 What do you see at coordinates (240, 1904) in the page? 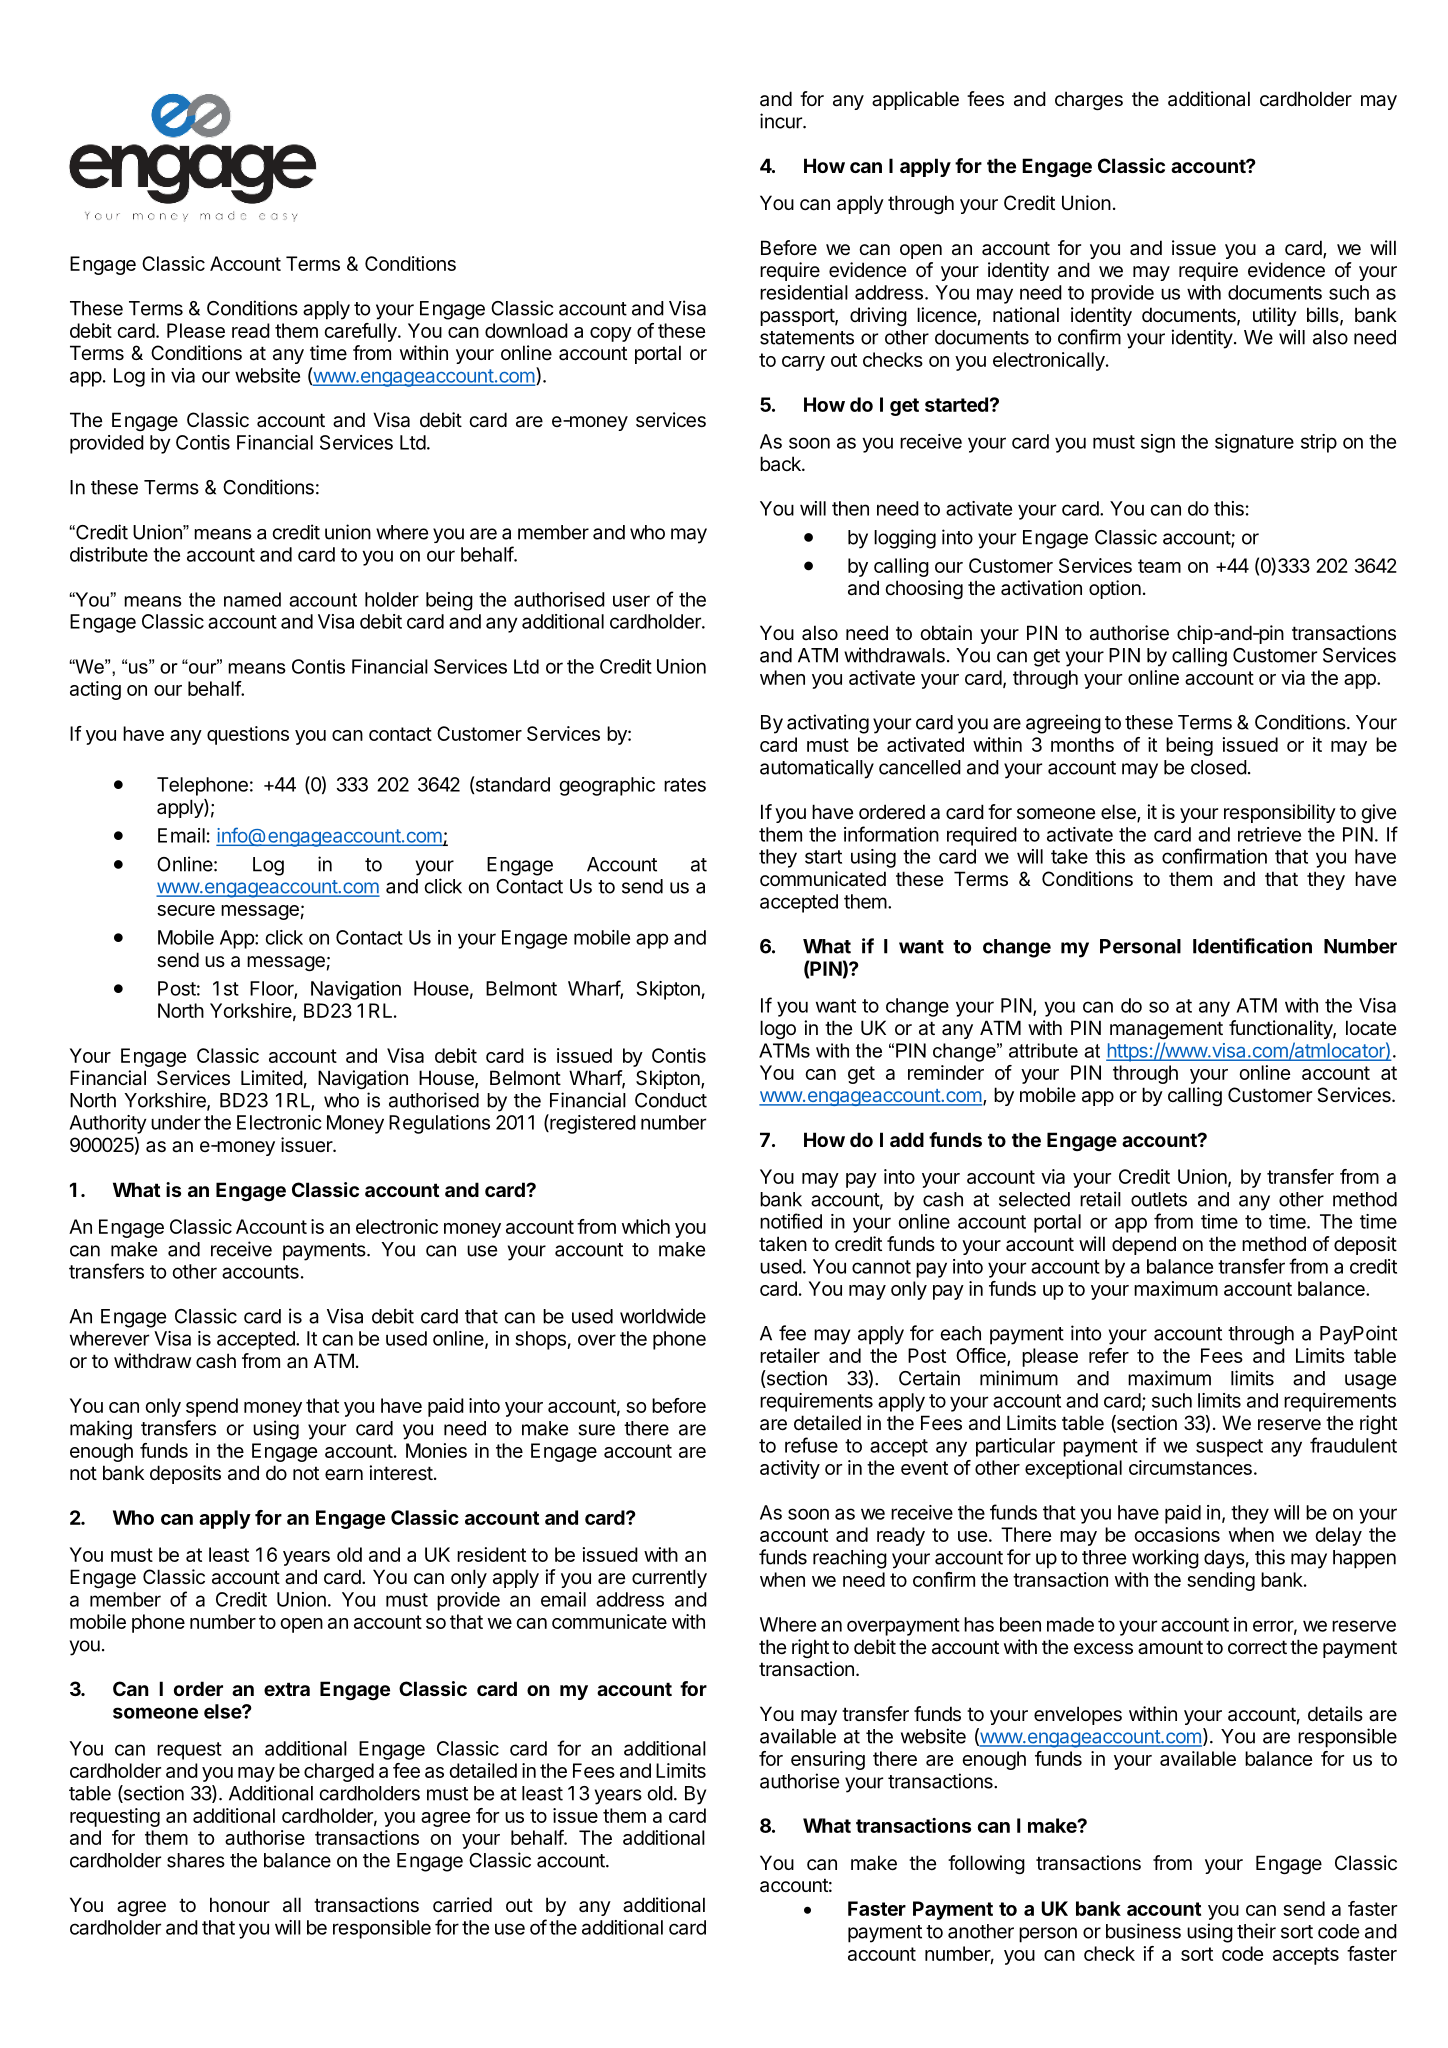
I see `honour` at bounding box center [240, 1904].
